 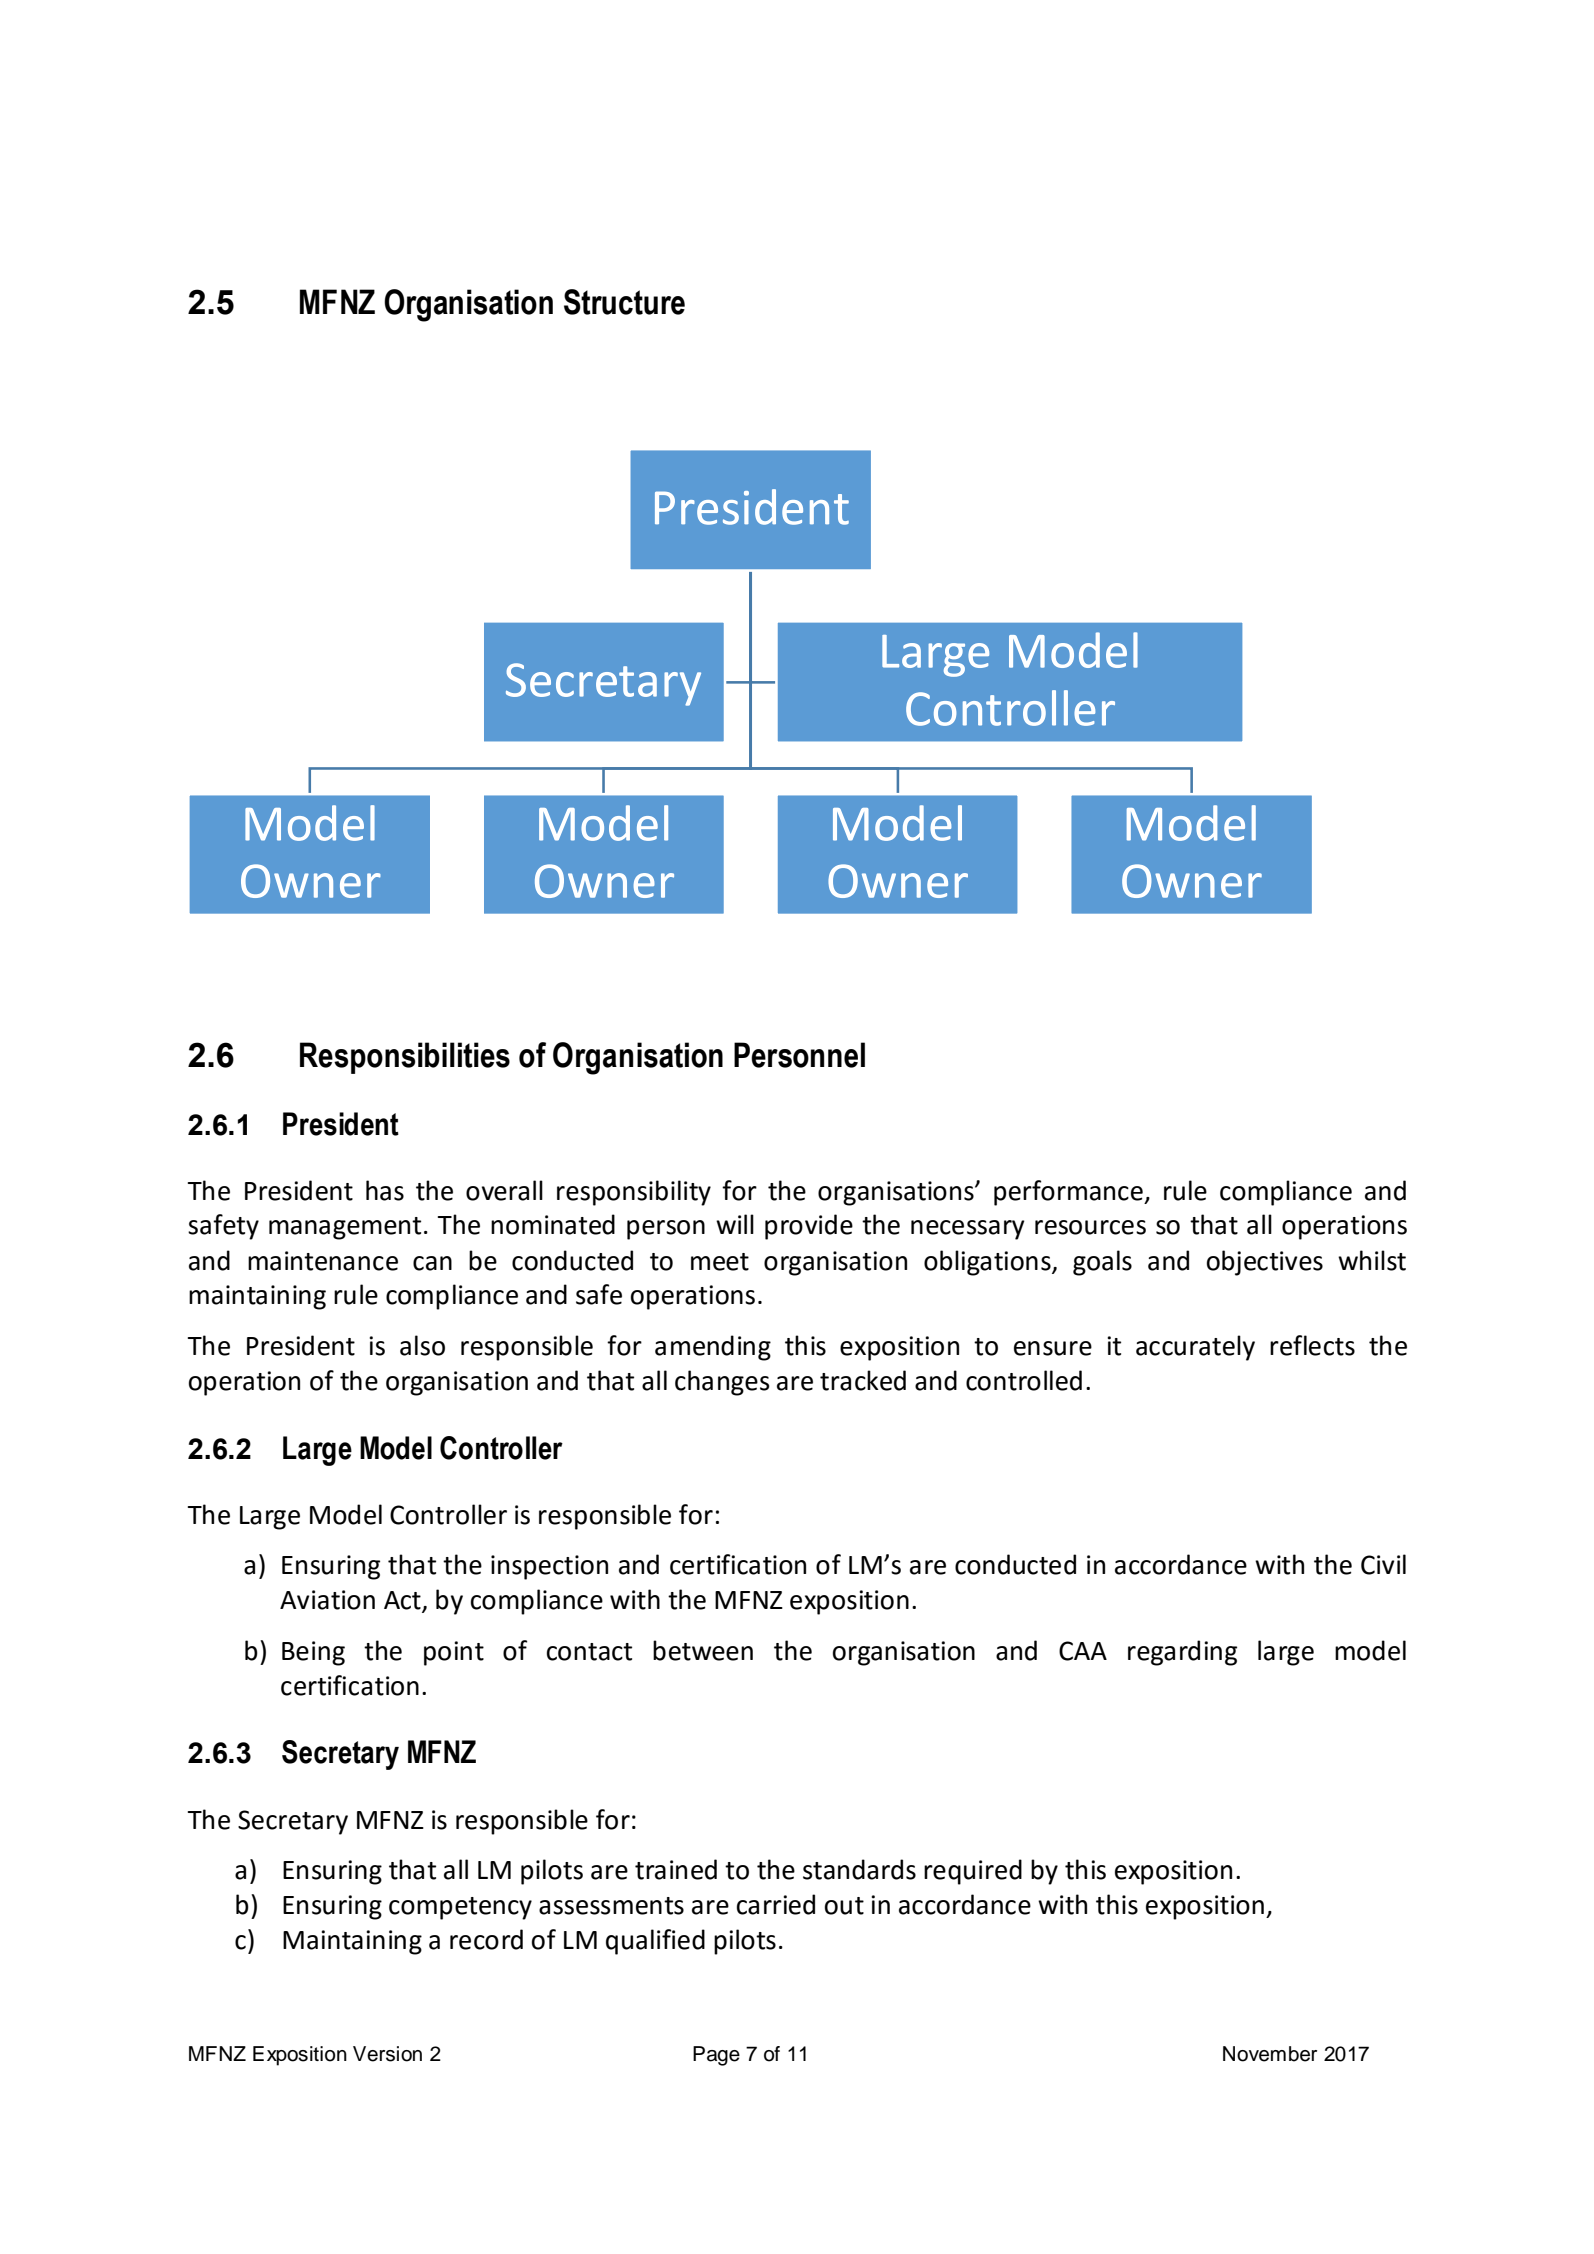 What do you see at coordinates (504, 1190) in the document?
I see `overall` at bounding box center [504, 1190].
